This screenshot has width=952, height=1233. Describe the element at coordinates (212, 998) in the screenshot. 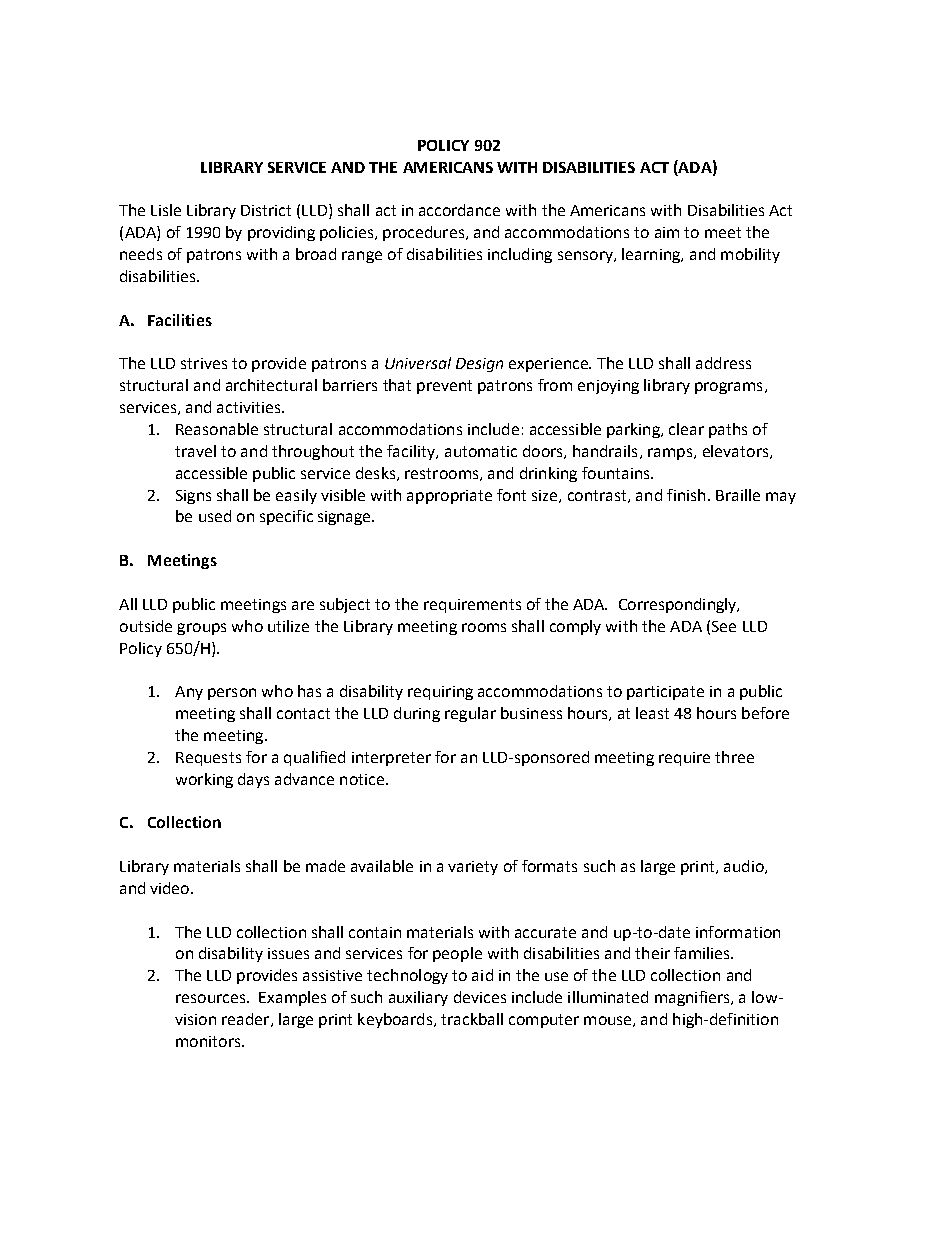

I see `resources` at that location.
